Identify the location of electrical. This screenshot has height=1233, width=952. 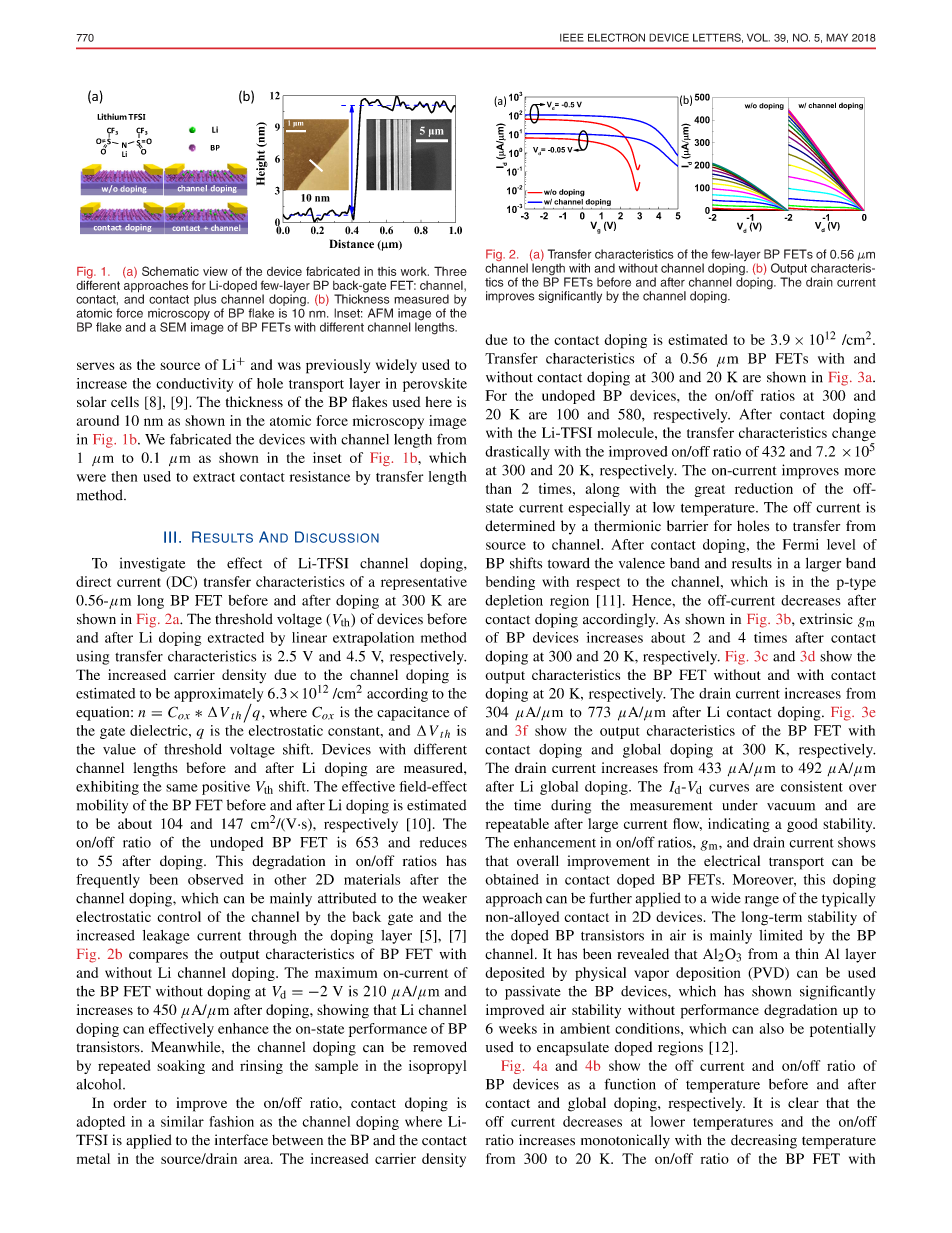
(732, 861).
